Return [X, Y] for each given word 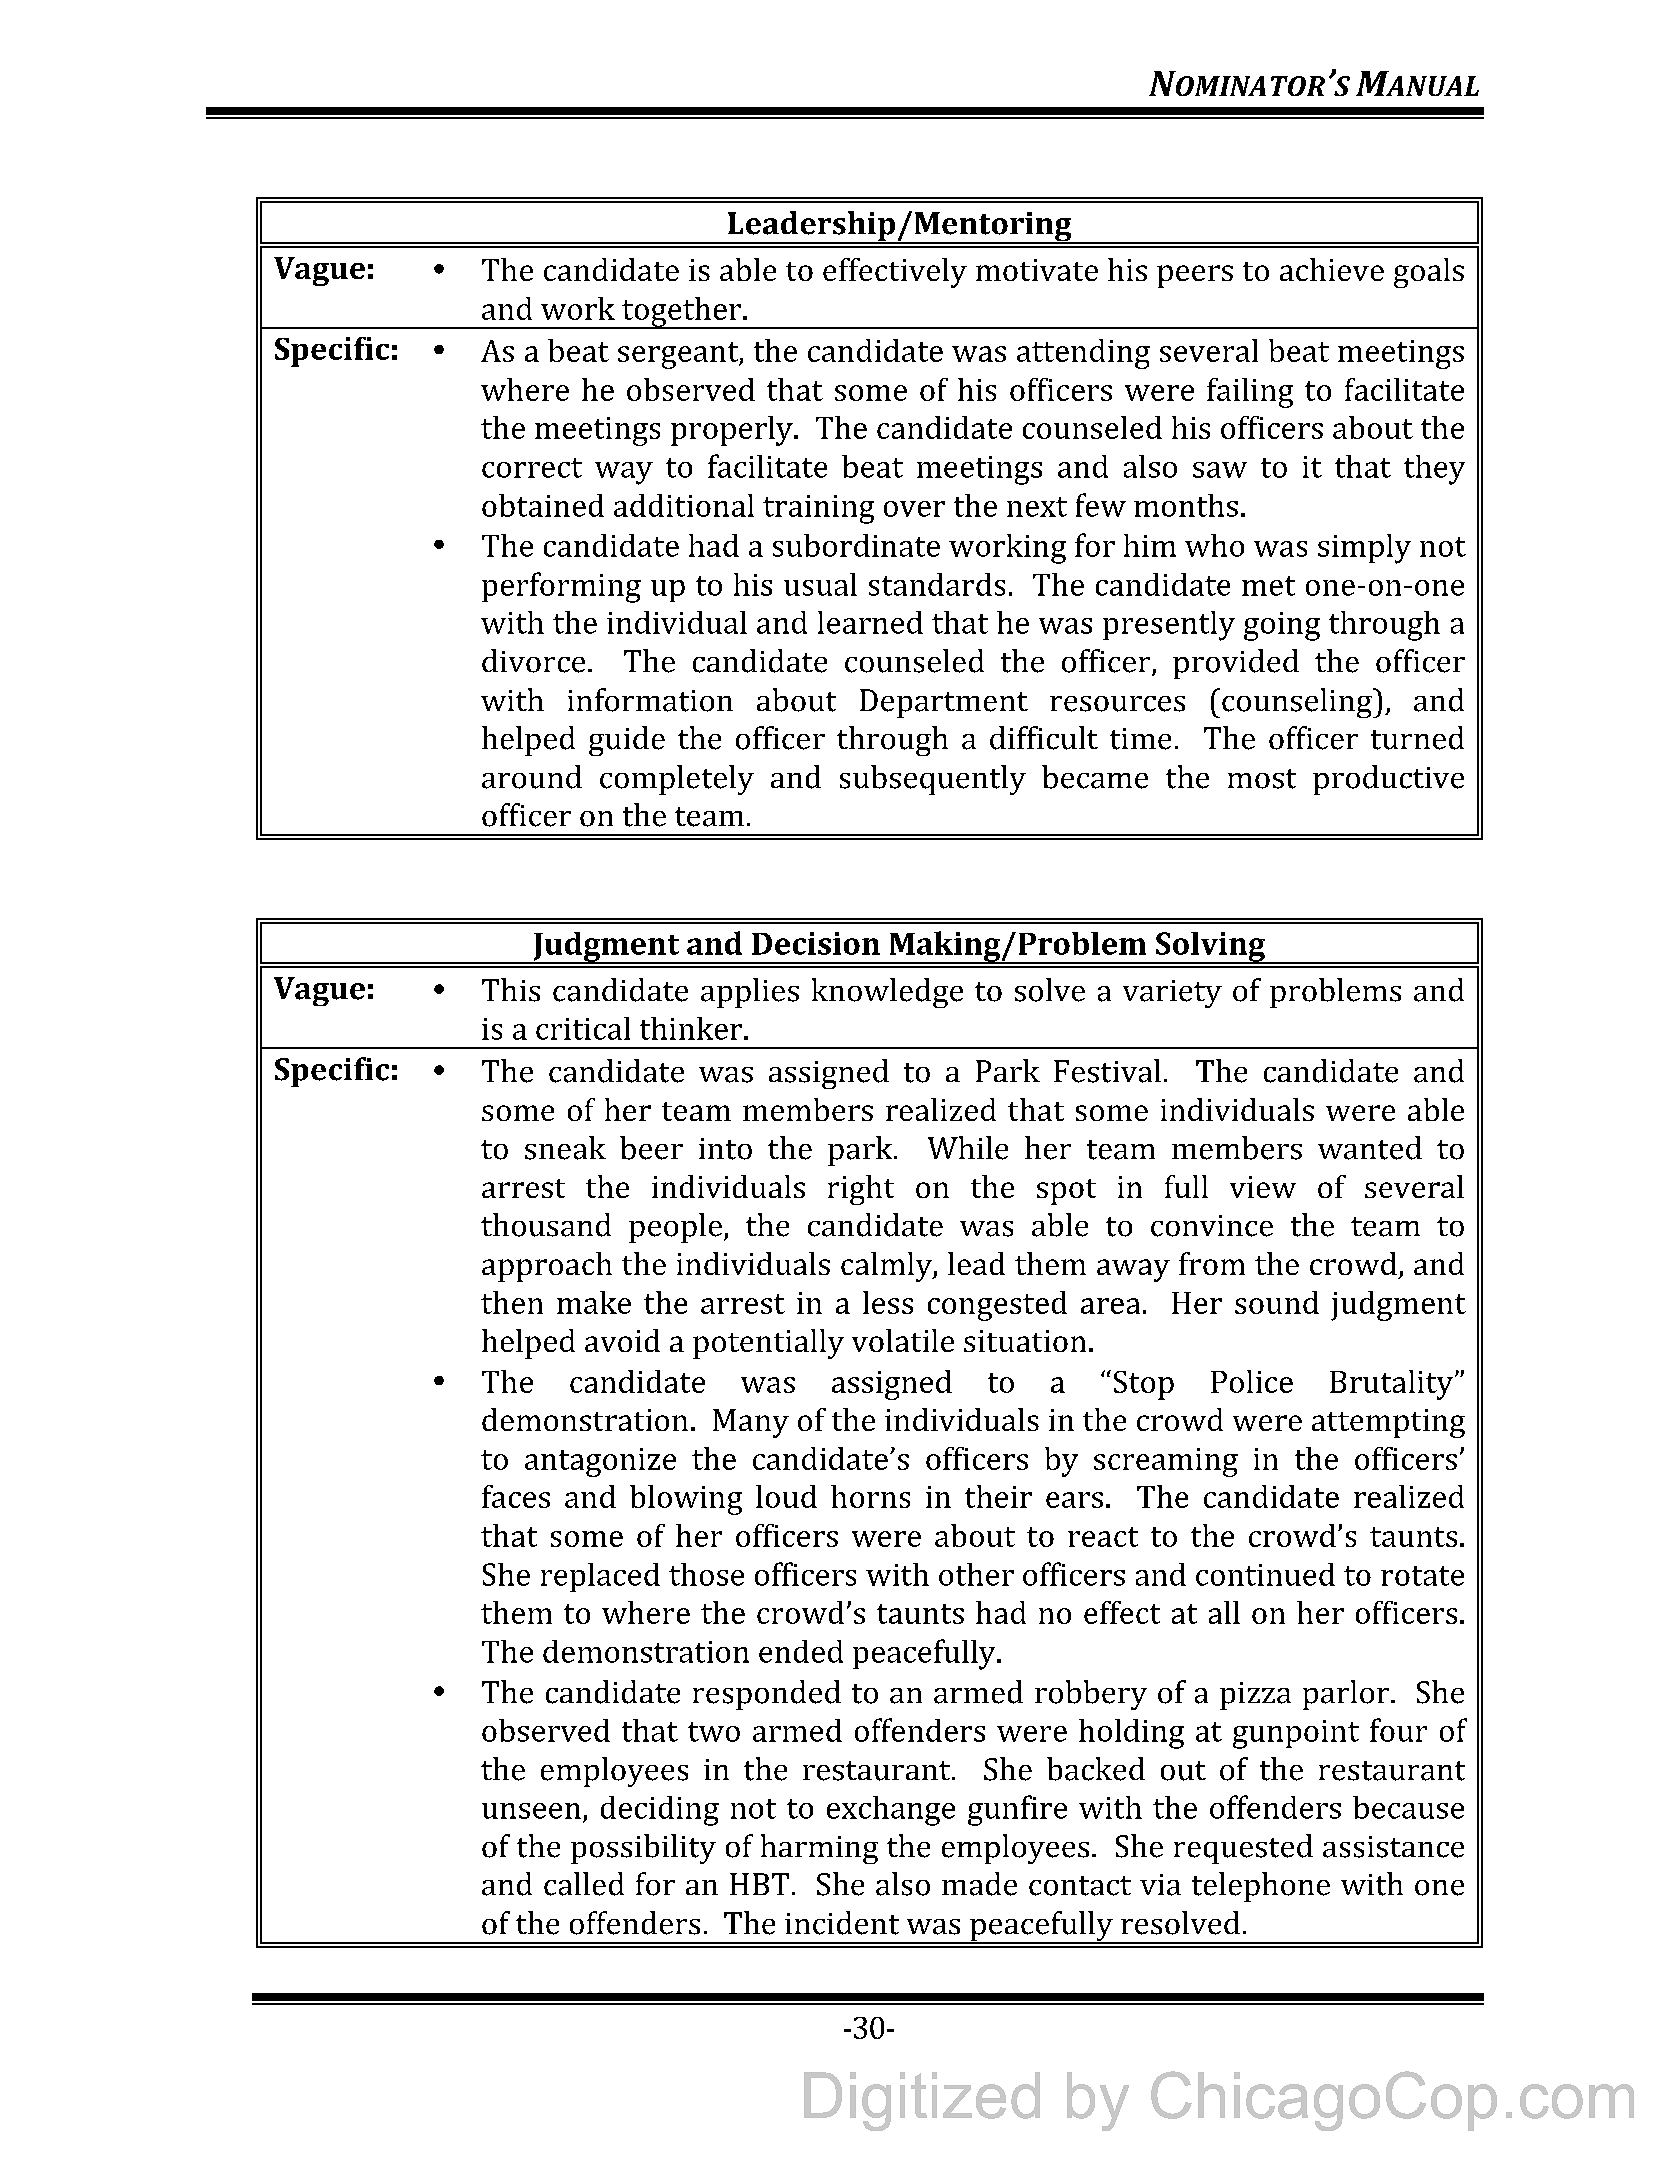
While [968, 1148]
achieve [1332, 269]
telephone [1261, 1887]
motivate [1037, 270]
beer [651, 1148]
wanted [1370, 1148]
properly [733, 431]
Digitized [922, 2101]
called [584, 1884]
